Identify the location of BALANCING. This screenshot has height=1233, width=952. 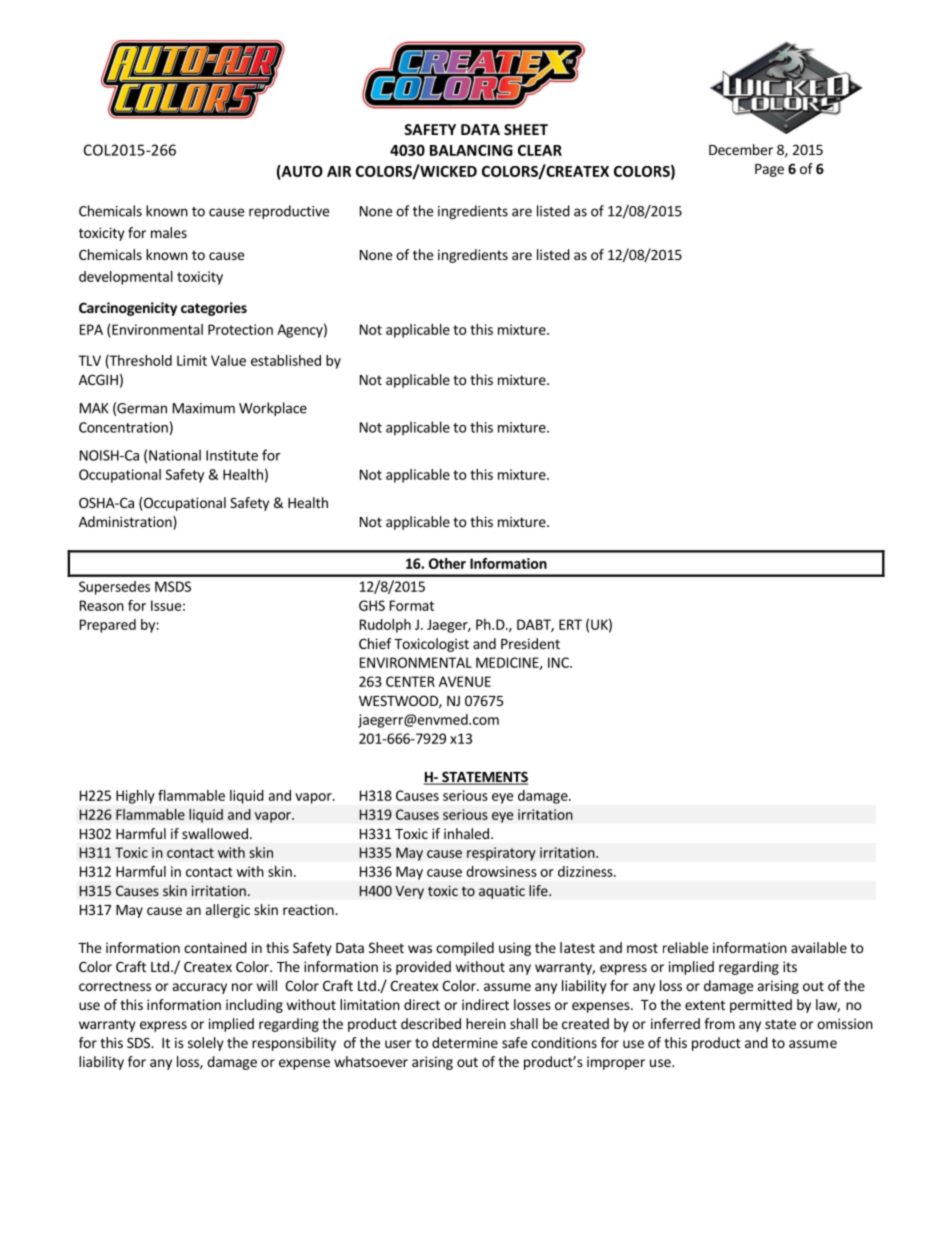
(471, 150).
